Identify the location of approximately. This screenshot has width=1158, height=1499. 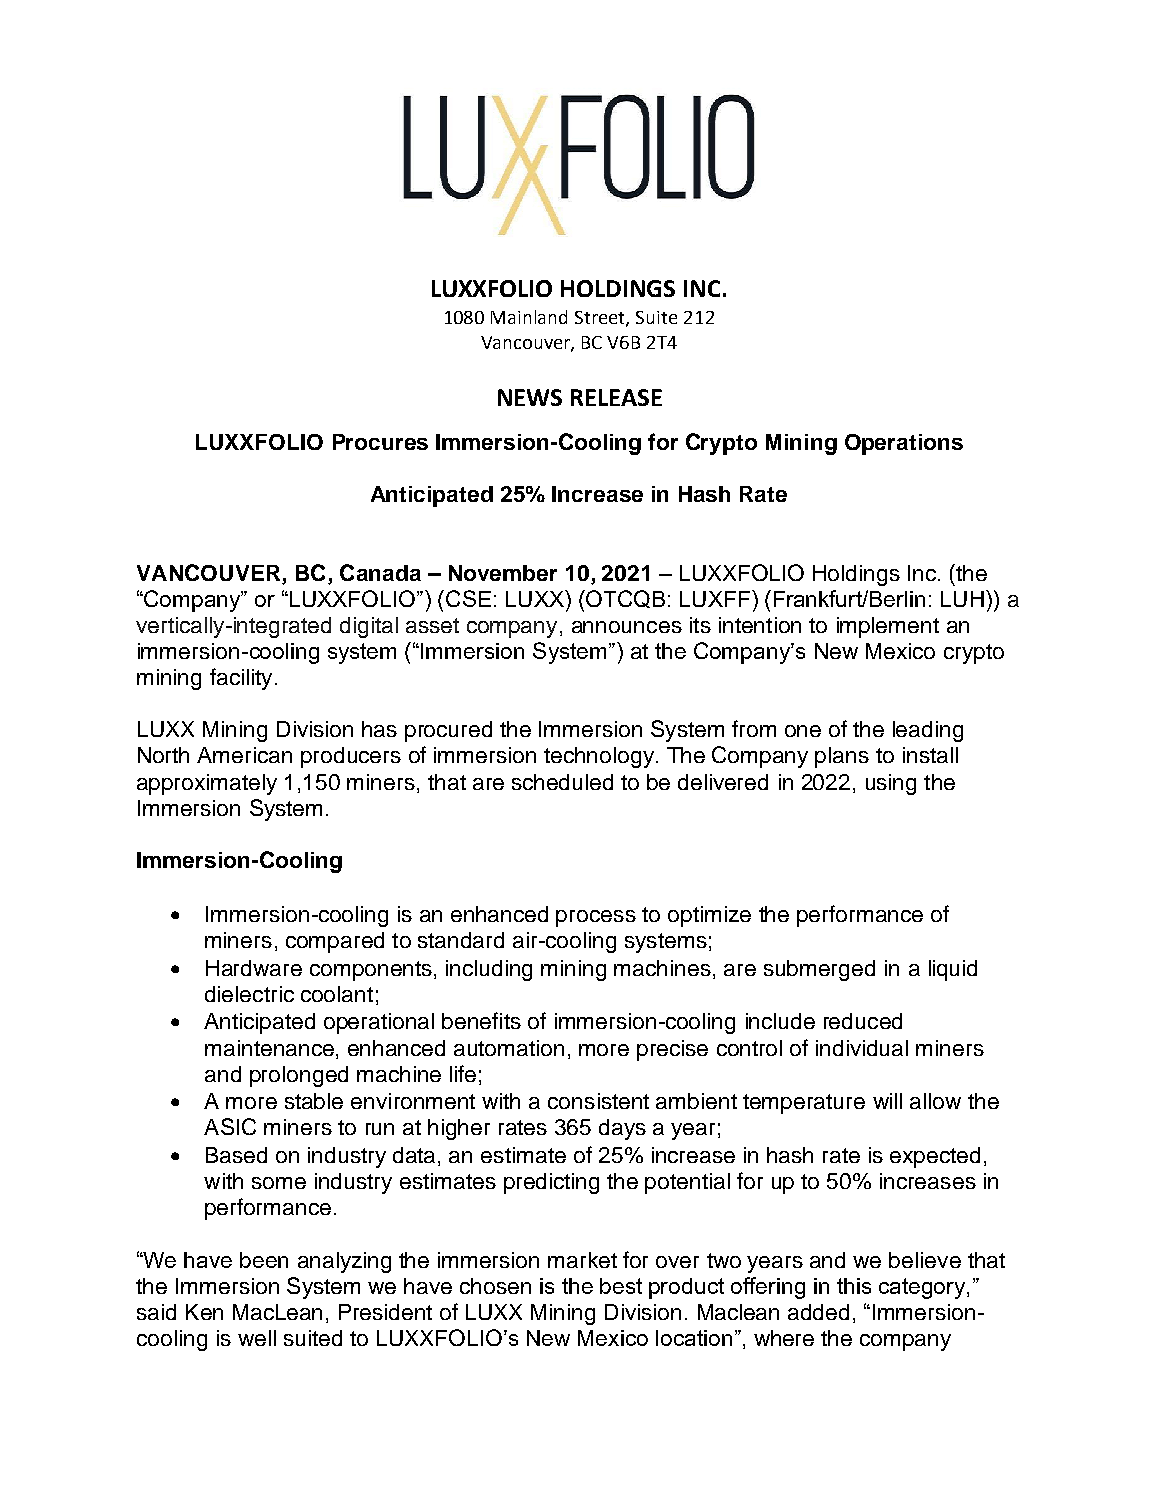
(207, 784).
